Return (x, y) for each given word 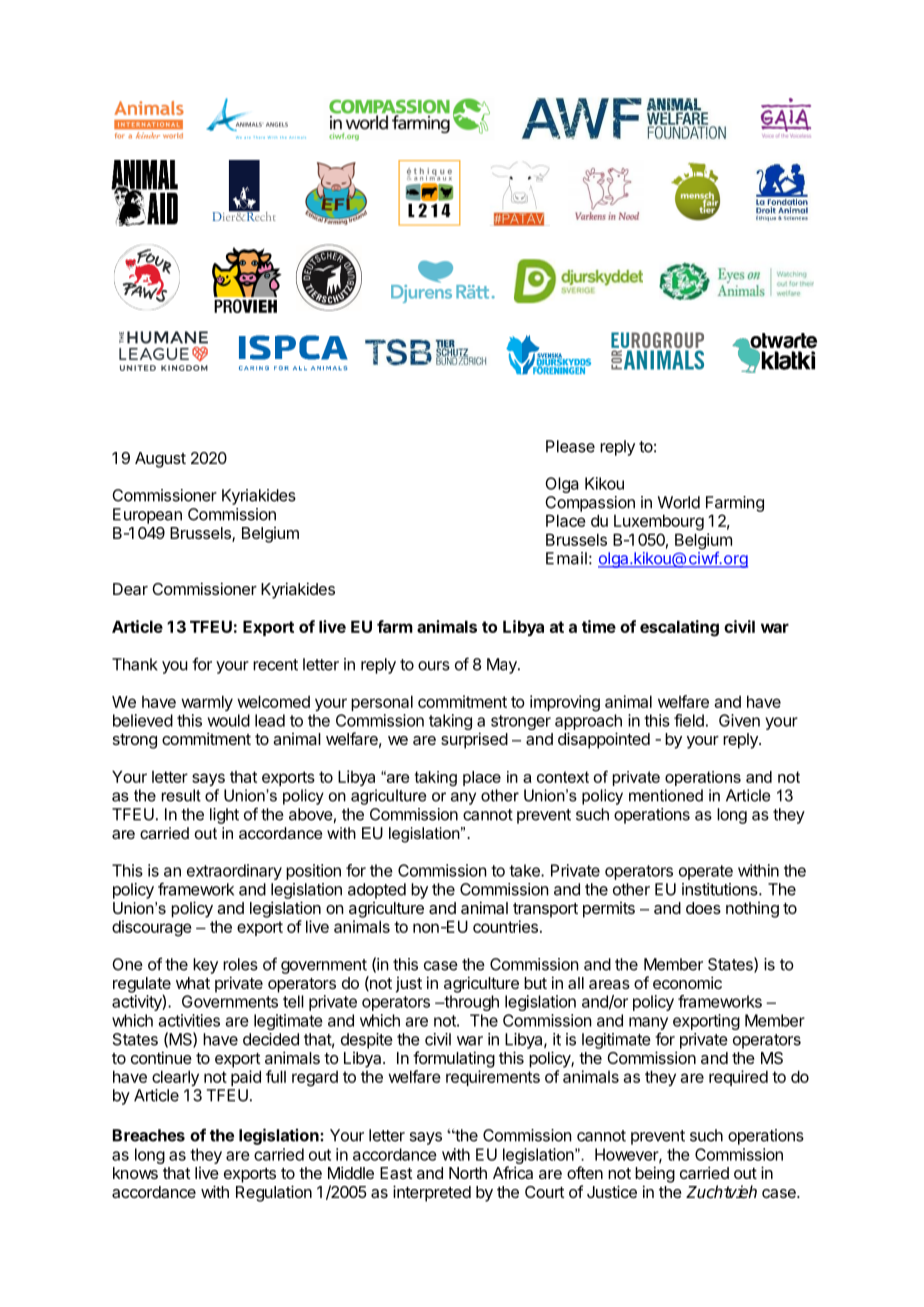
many (648, 1023)
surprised (474, 740)
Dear (130, 589)
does (703, 908)
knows (135, 1173)
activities (189, 1020)
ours (434, 666)
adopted (377, 891)
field (689, 720)
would (229, 720)
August (160, 460)
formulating (454, 1059)
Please (570, 446)
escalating (679, 628)
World (679, 502)
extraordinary (234, 872)
